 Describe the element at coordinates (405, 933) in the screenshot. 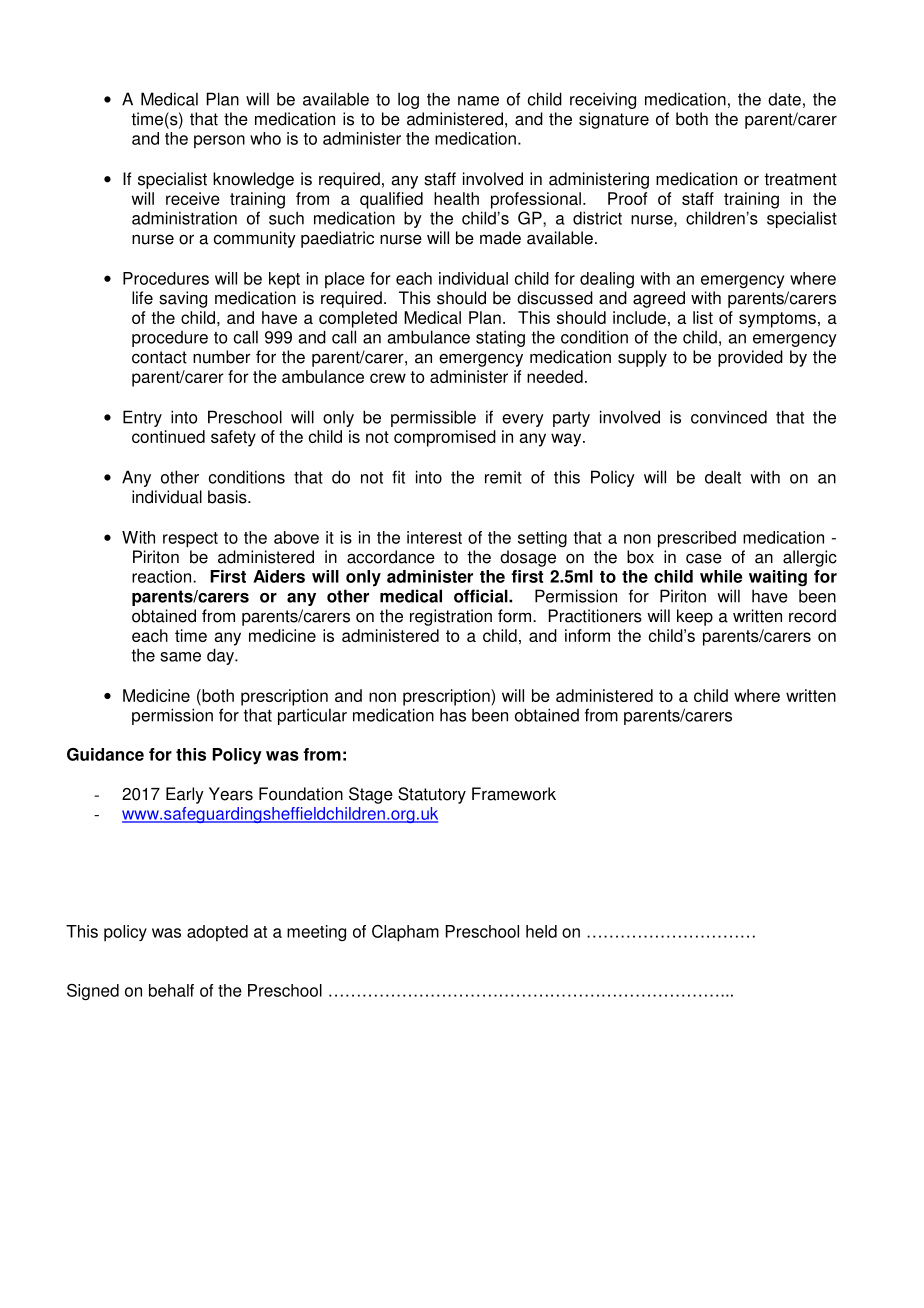

I see `Clapham` at that location.
